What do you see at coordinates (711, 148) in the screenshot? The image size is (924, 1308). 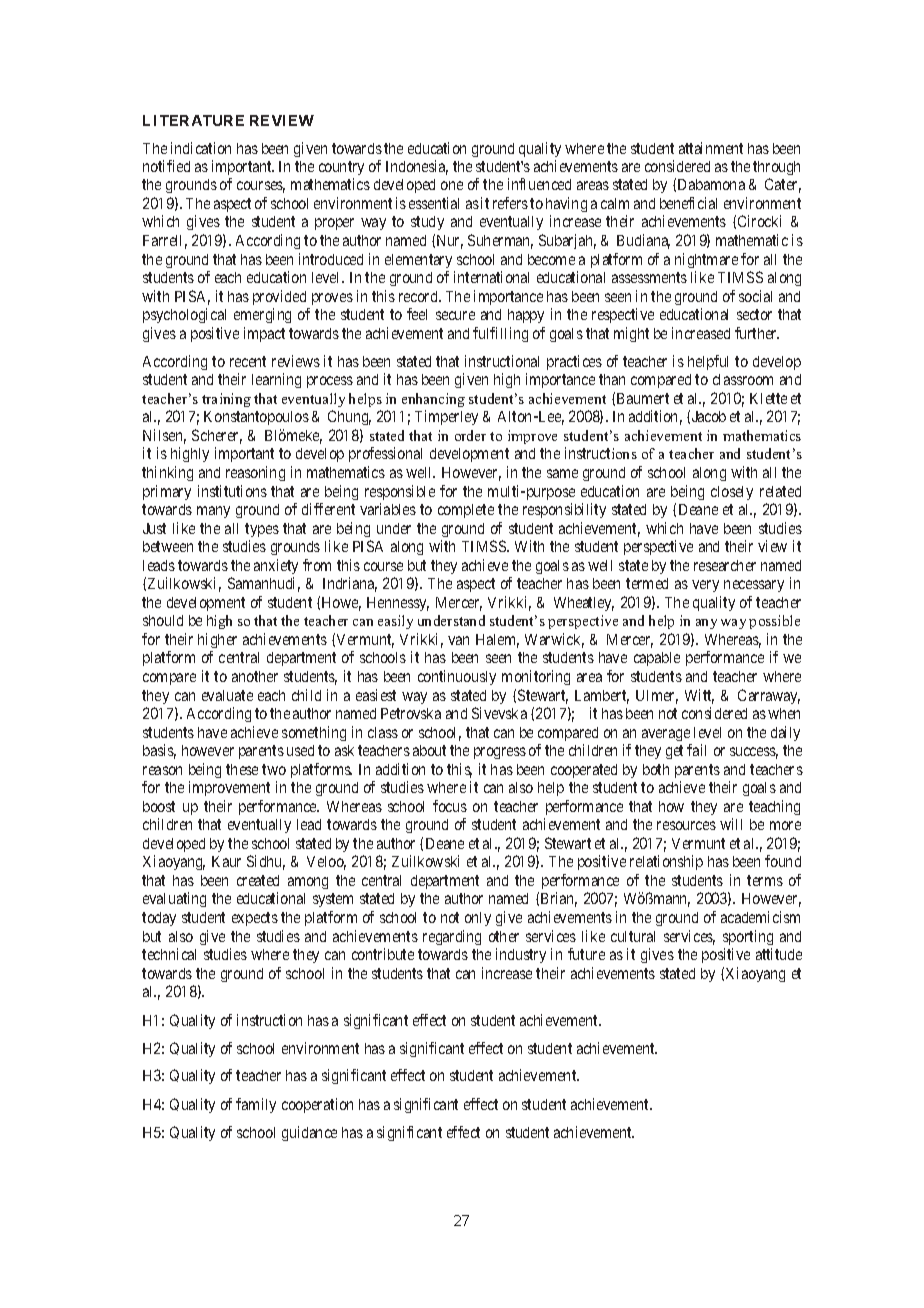 I see `attainment` at bounding box center [711, 148].
